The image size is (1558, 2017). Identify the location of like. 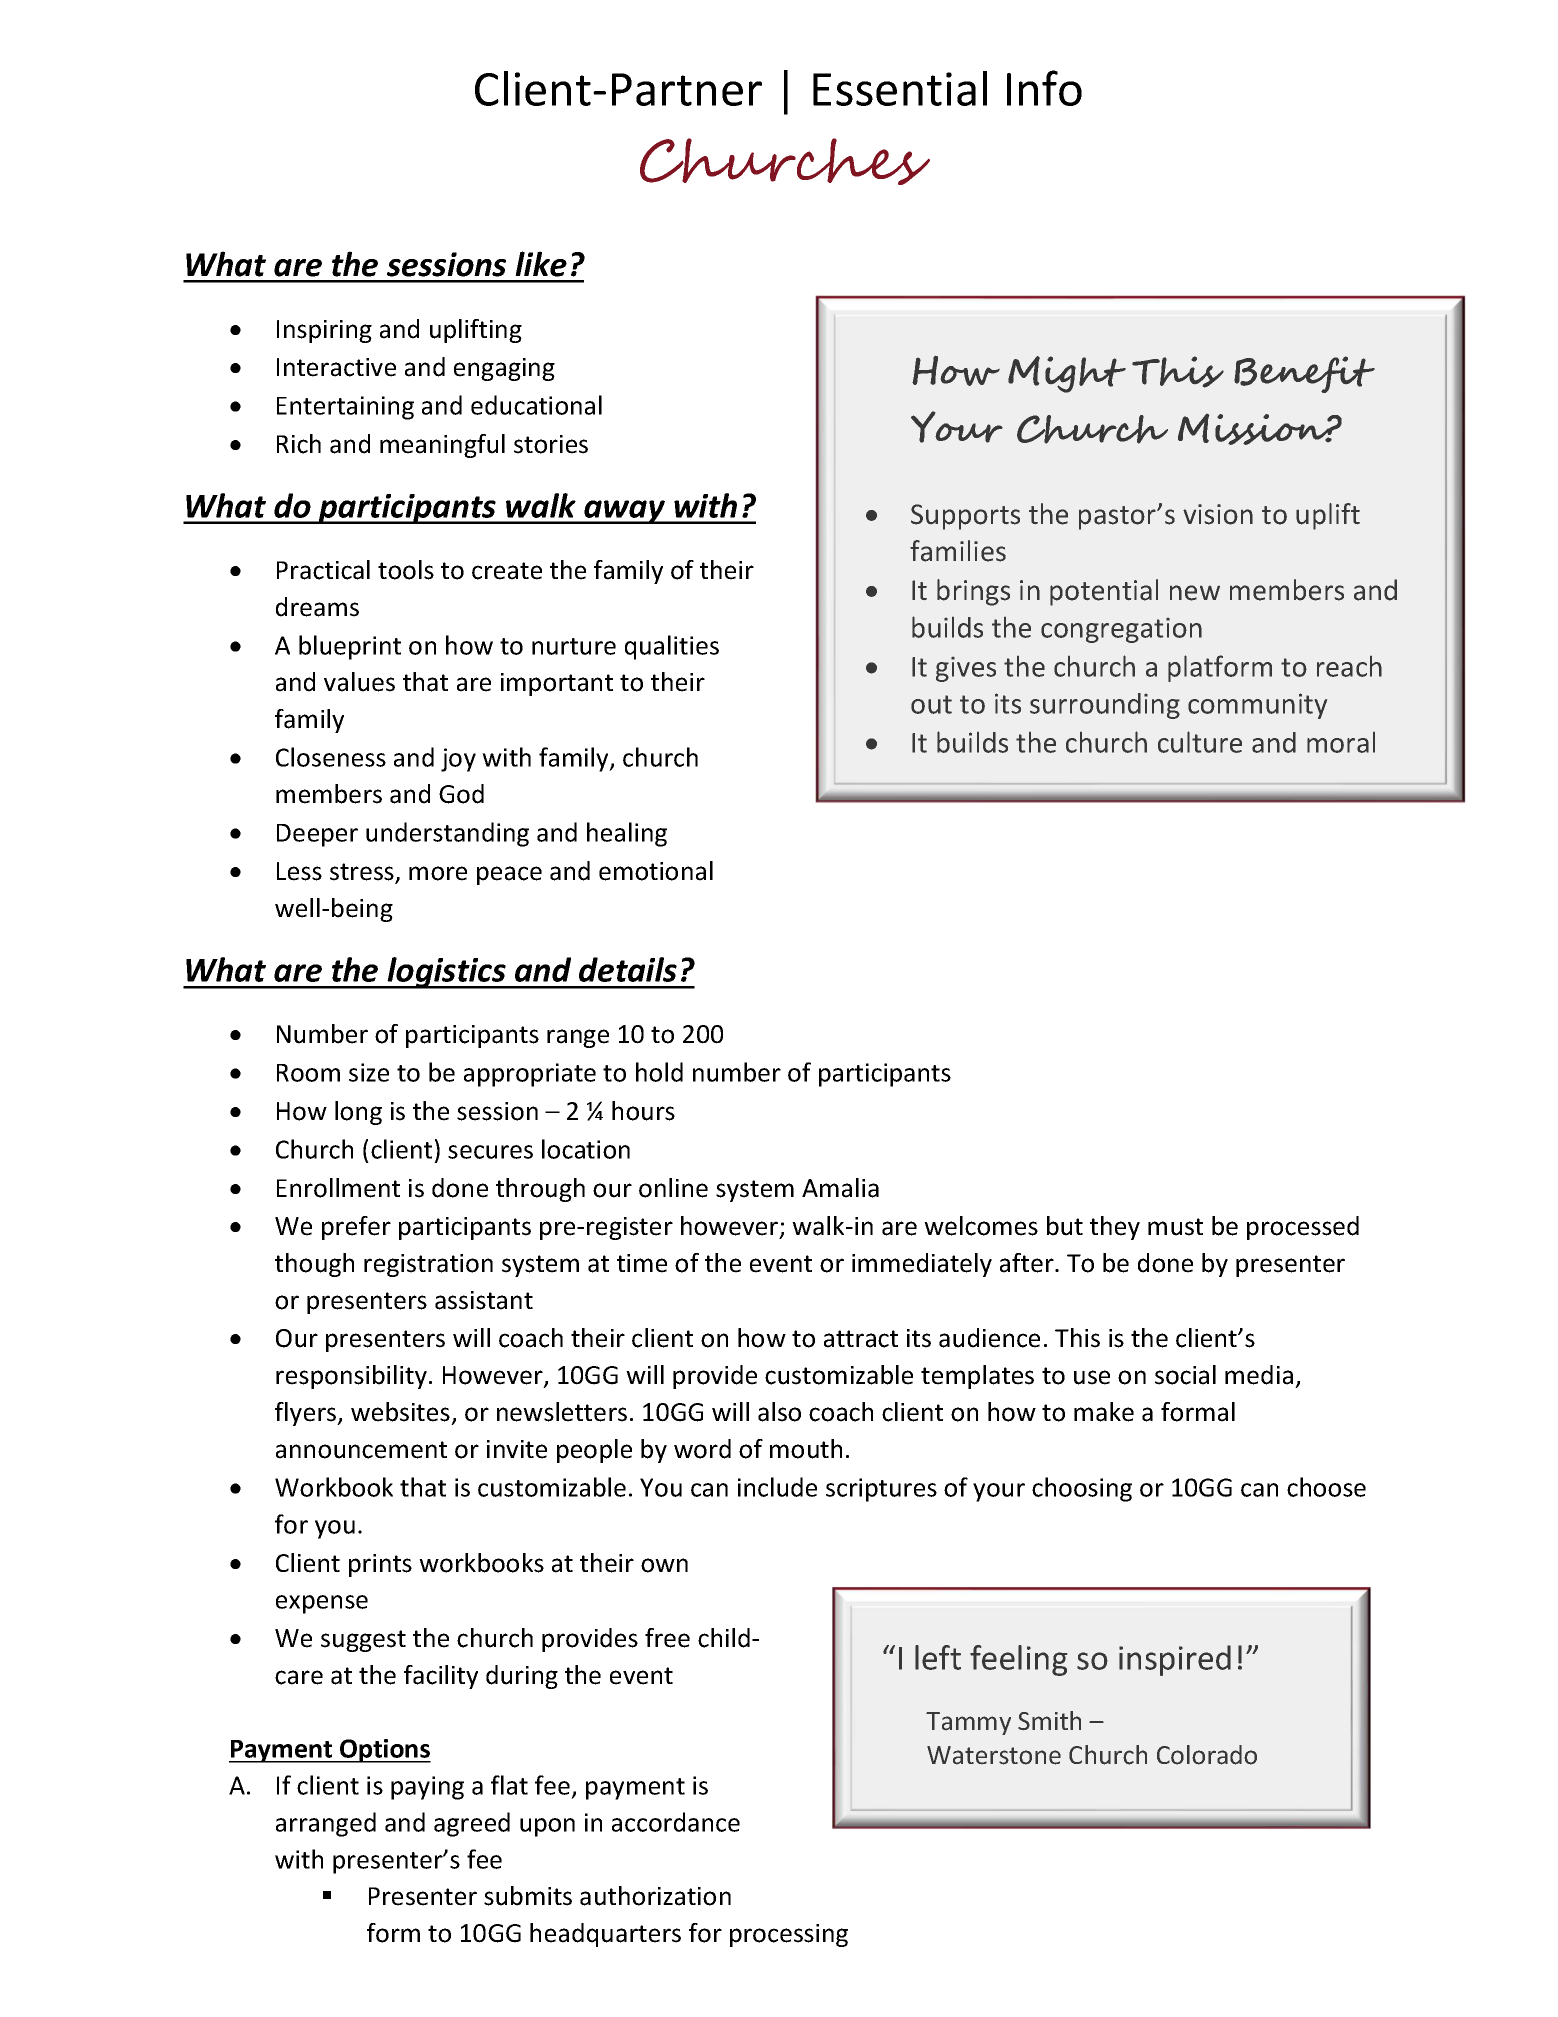
(541, 264).
